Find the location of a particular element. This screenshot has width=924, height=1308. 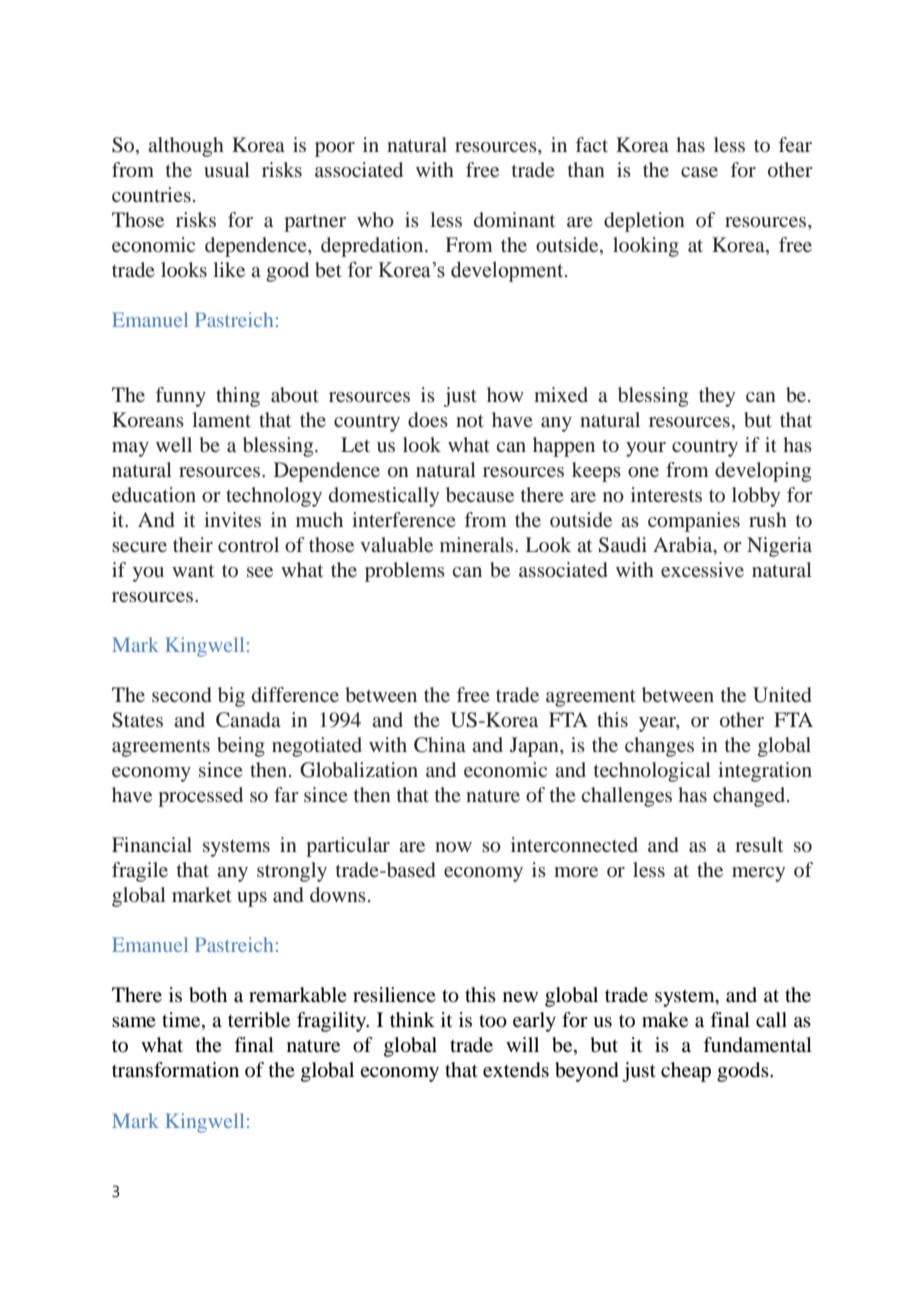

want is located at coordinates (193, 570).
